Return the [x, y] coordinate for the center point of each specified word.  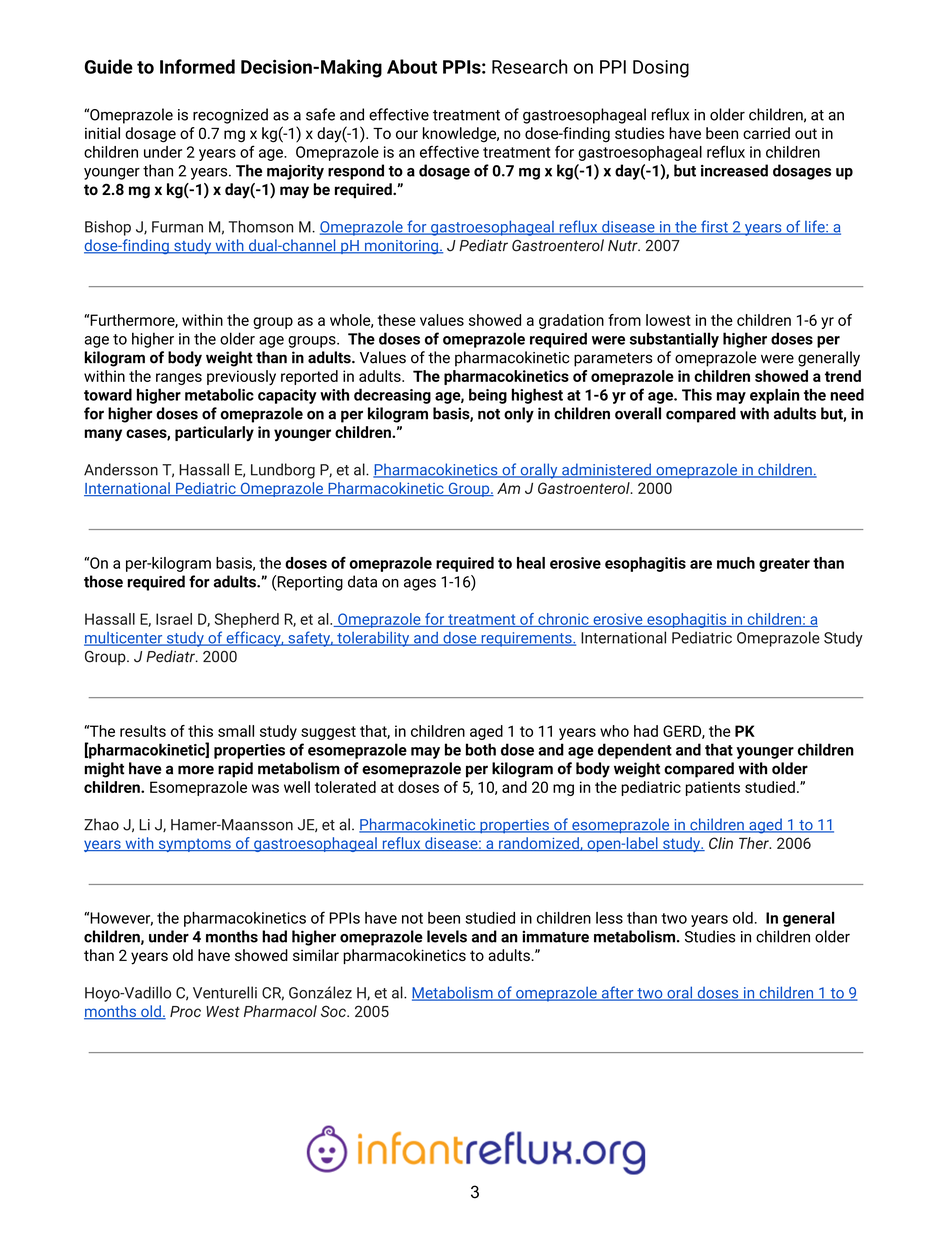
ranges [179, 379]
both [481, 749]
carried [766, 133]
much [736, 563]
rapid [235, 770]
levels [447, 936]
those [103, 581]
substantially [674, 340]
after [617, 993]
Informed [197, 66]
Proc [185, 1011]
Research [529, 66]
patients [713, 788]
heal [531, 563]
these [397, 320]
